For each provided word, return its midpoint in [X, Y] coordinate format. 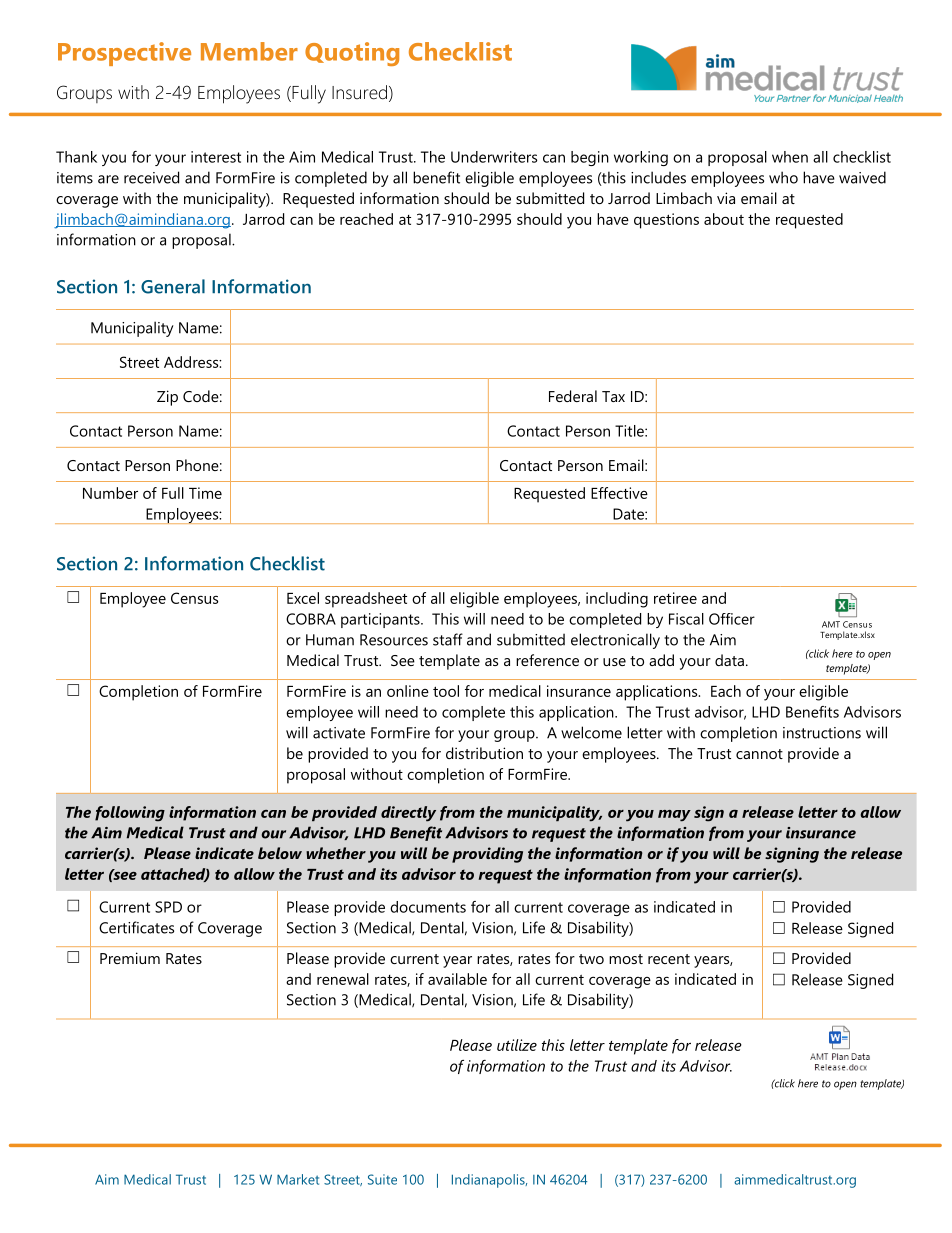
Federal [573, 396]
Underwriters [494, 157]
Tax [613, 396]
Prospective [124, 54]
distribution [484, 753]
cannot [759, 754]
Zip [167, 398]
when [790, 157]
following [130, 814]
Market [298, 1179]
